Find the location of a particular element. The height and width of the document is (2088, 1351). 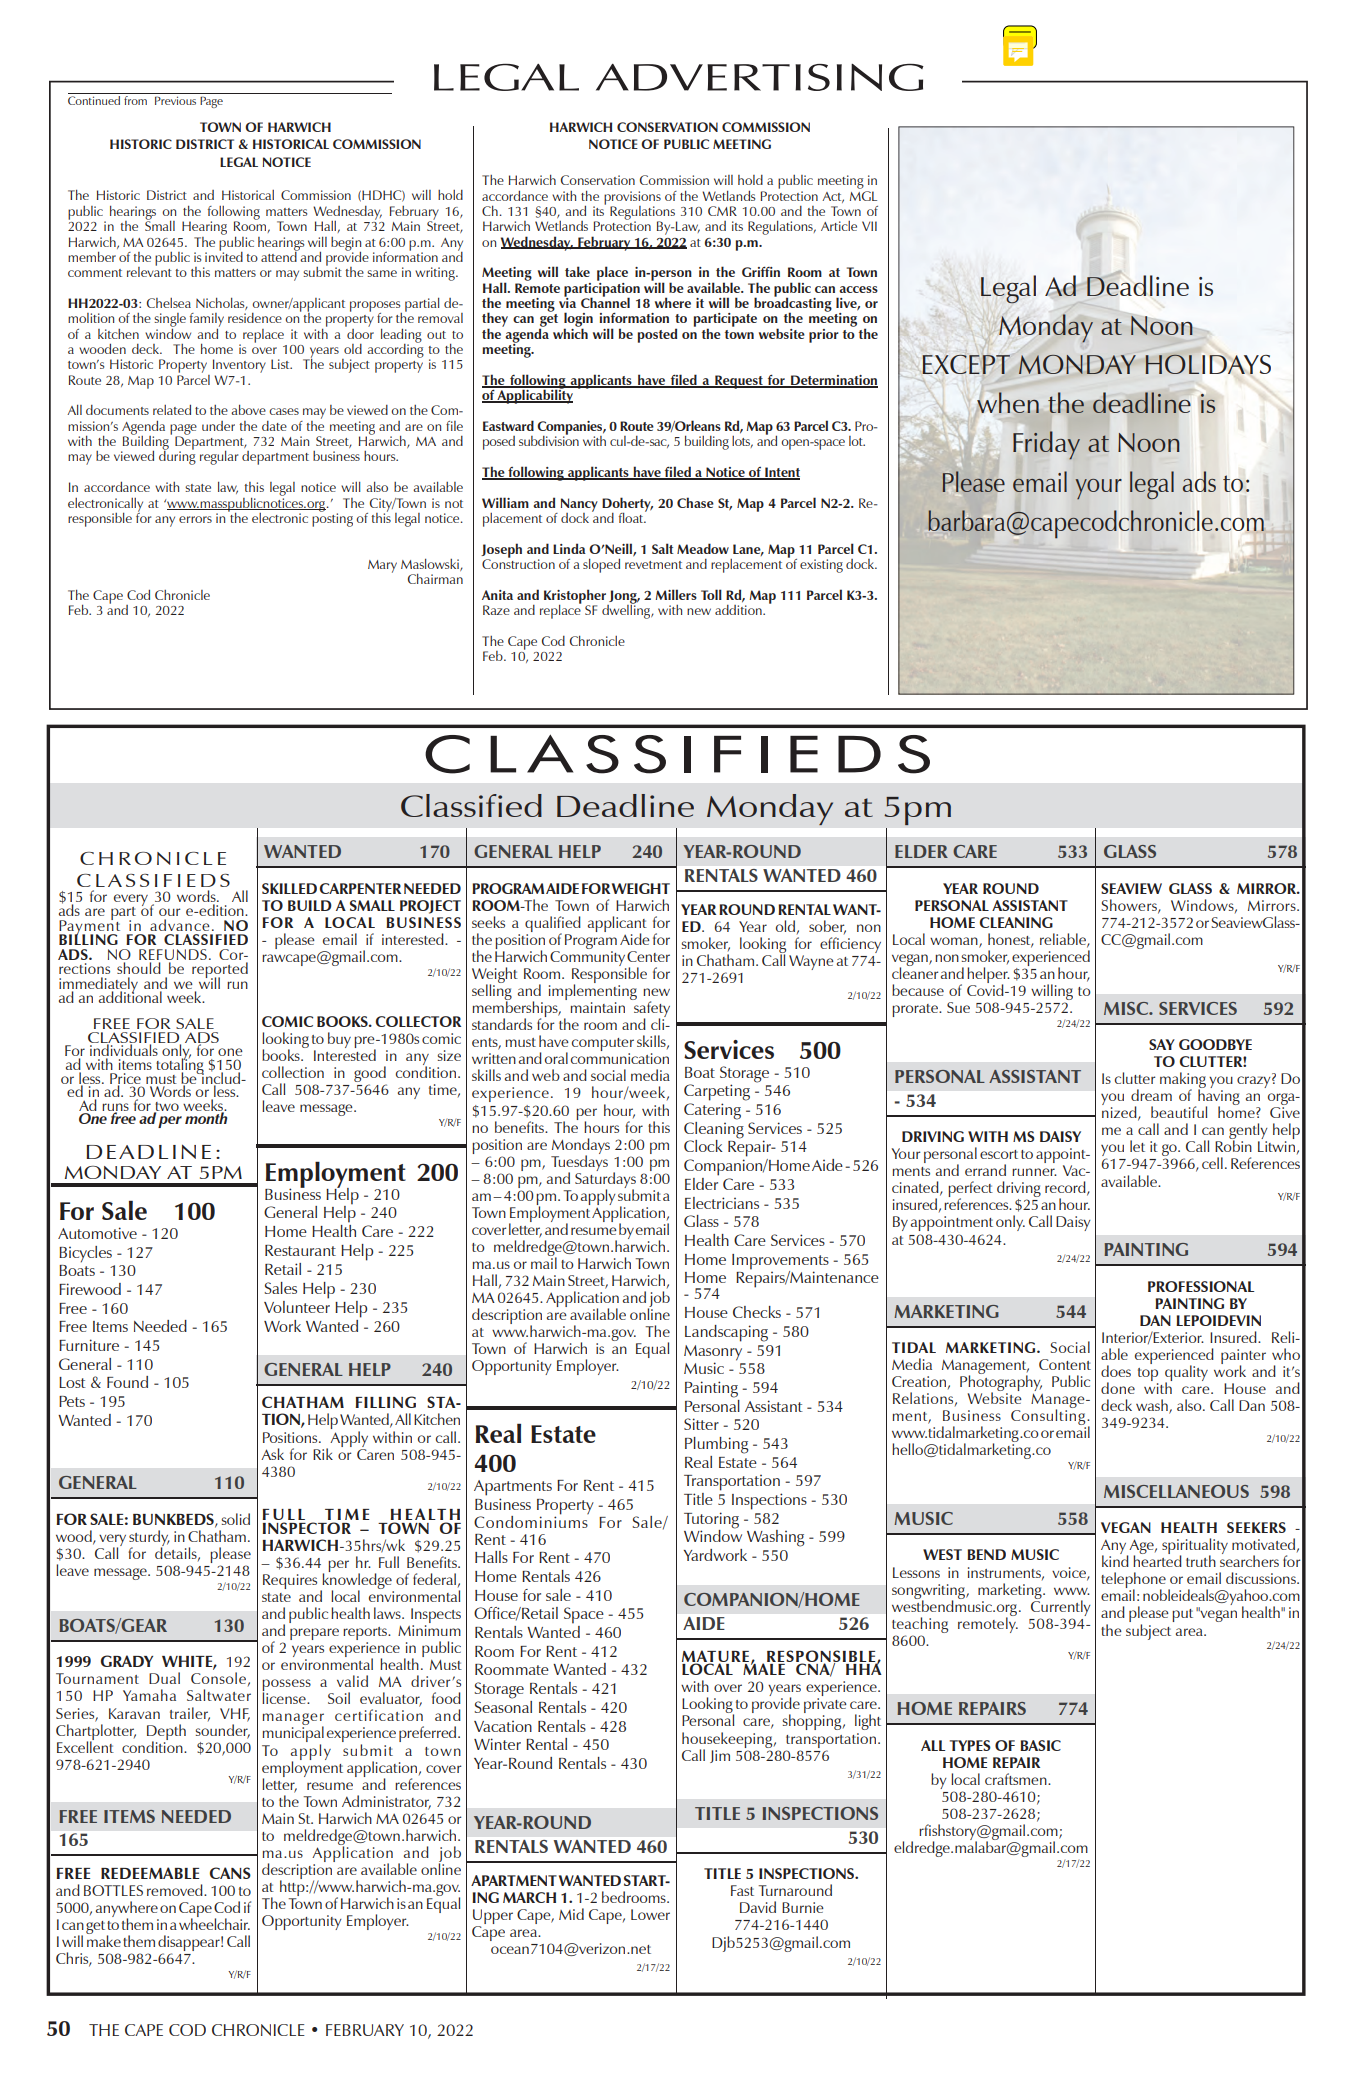

Friday is located at coordinates (1046, 445).
